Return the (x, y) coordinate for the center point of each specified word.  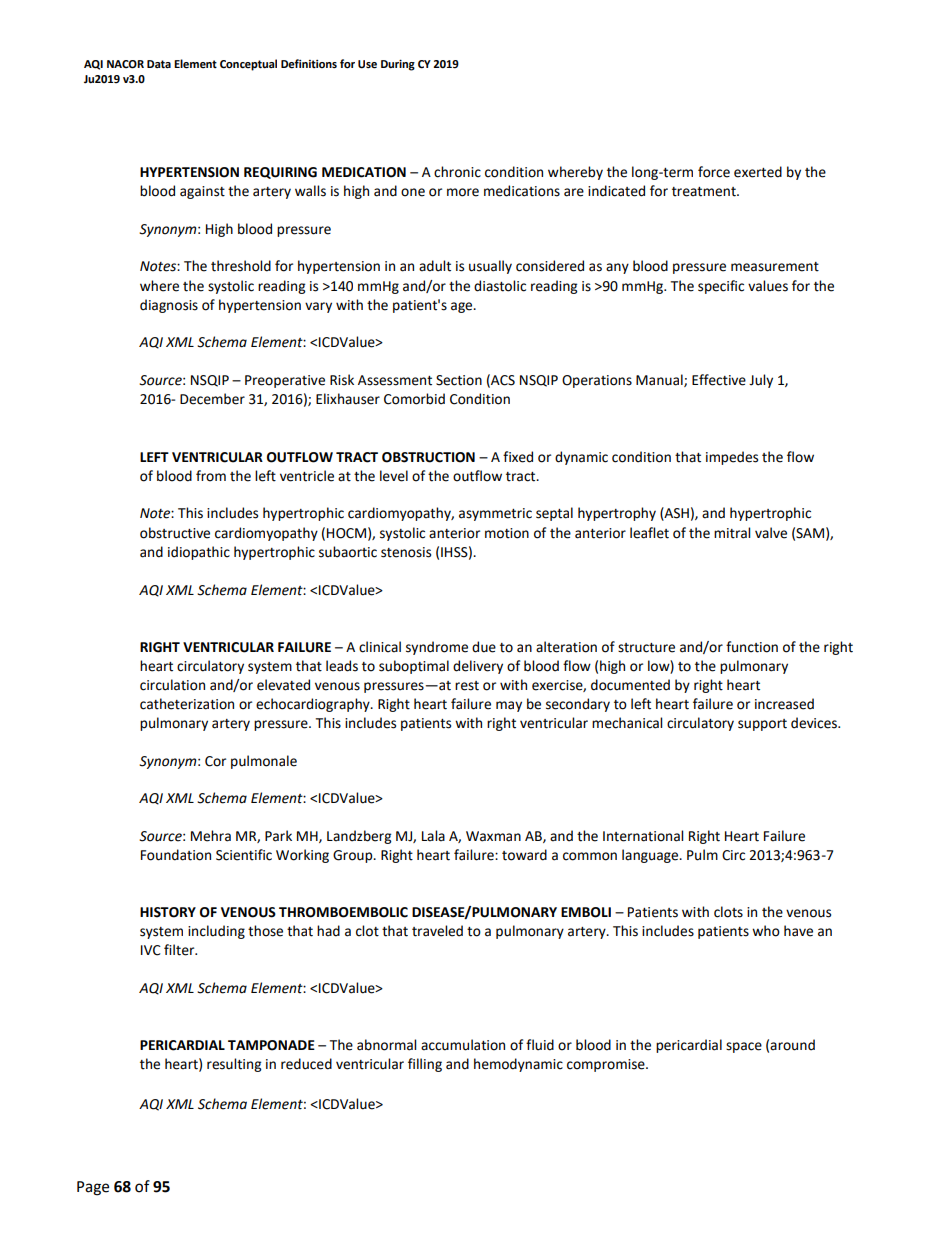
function (752, 647)
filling (425, 1065)
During (398, 65)
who (766, 931)
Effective (719, 380)
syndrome (437, 648)
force (714, 172)
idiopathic (199, 553)
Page (93, 1188)
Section (459, 380)
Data (159, 64)
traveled (437, 931)
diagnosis (169, 306)
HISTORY (168, 912)
